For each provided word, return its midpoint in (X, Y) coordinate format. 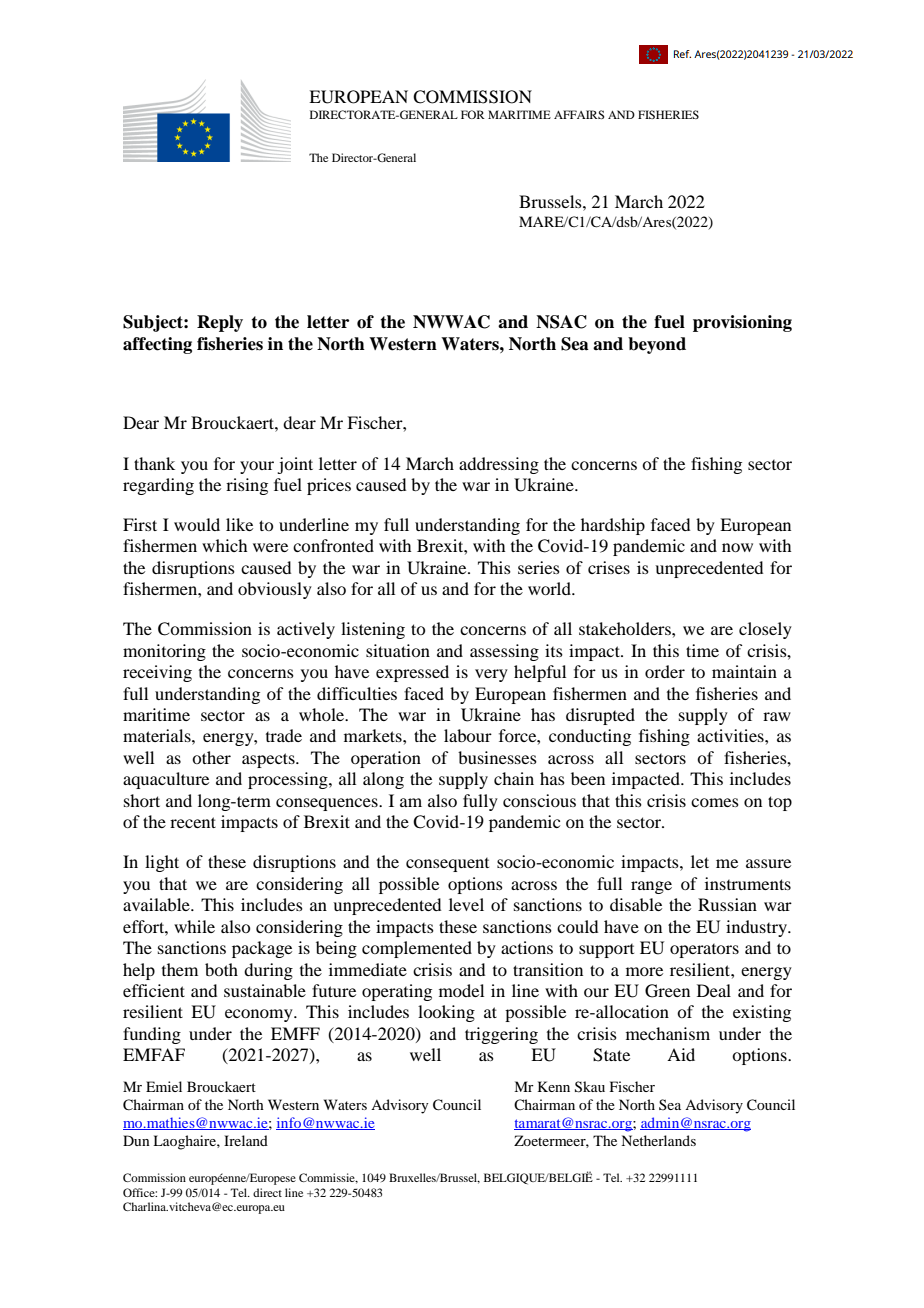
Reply (220, 323)
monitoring (164, 652)
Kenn (554, 1086)
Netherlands (658, 1140)
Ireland (246, 1140)
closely (765, 630)
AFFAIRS (579, 114)
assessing (504, 652)
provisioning (742, 323)
